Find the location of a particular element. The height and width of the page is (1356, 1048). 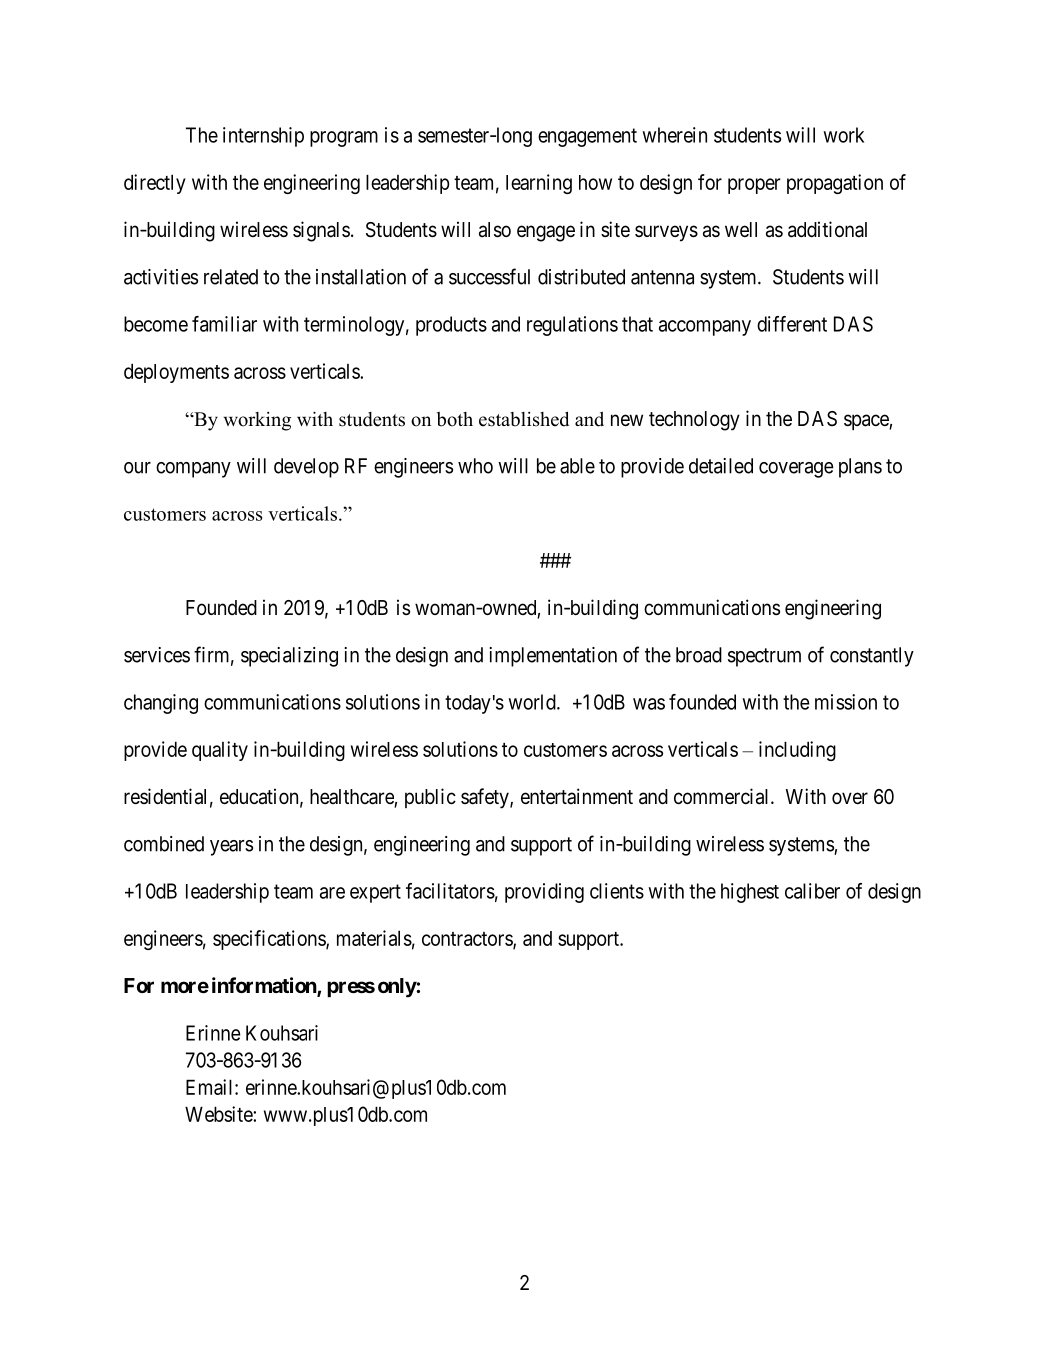

spectrum is located at coordinates (764, 657).
